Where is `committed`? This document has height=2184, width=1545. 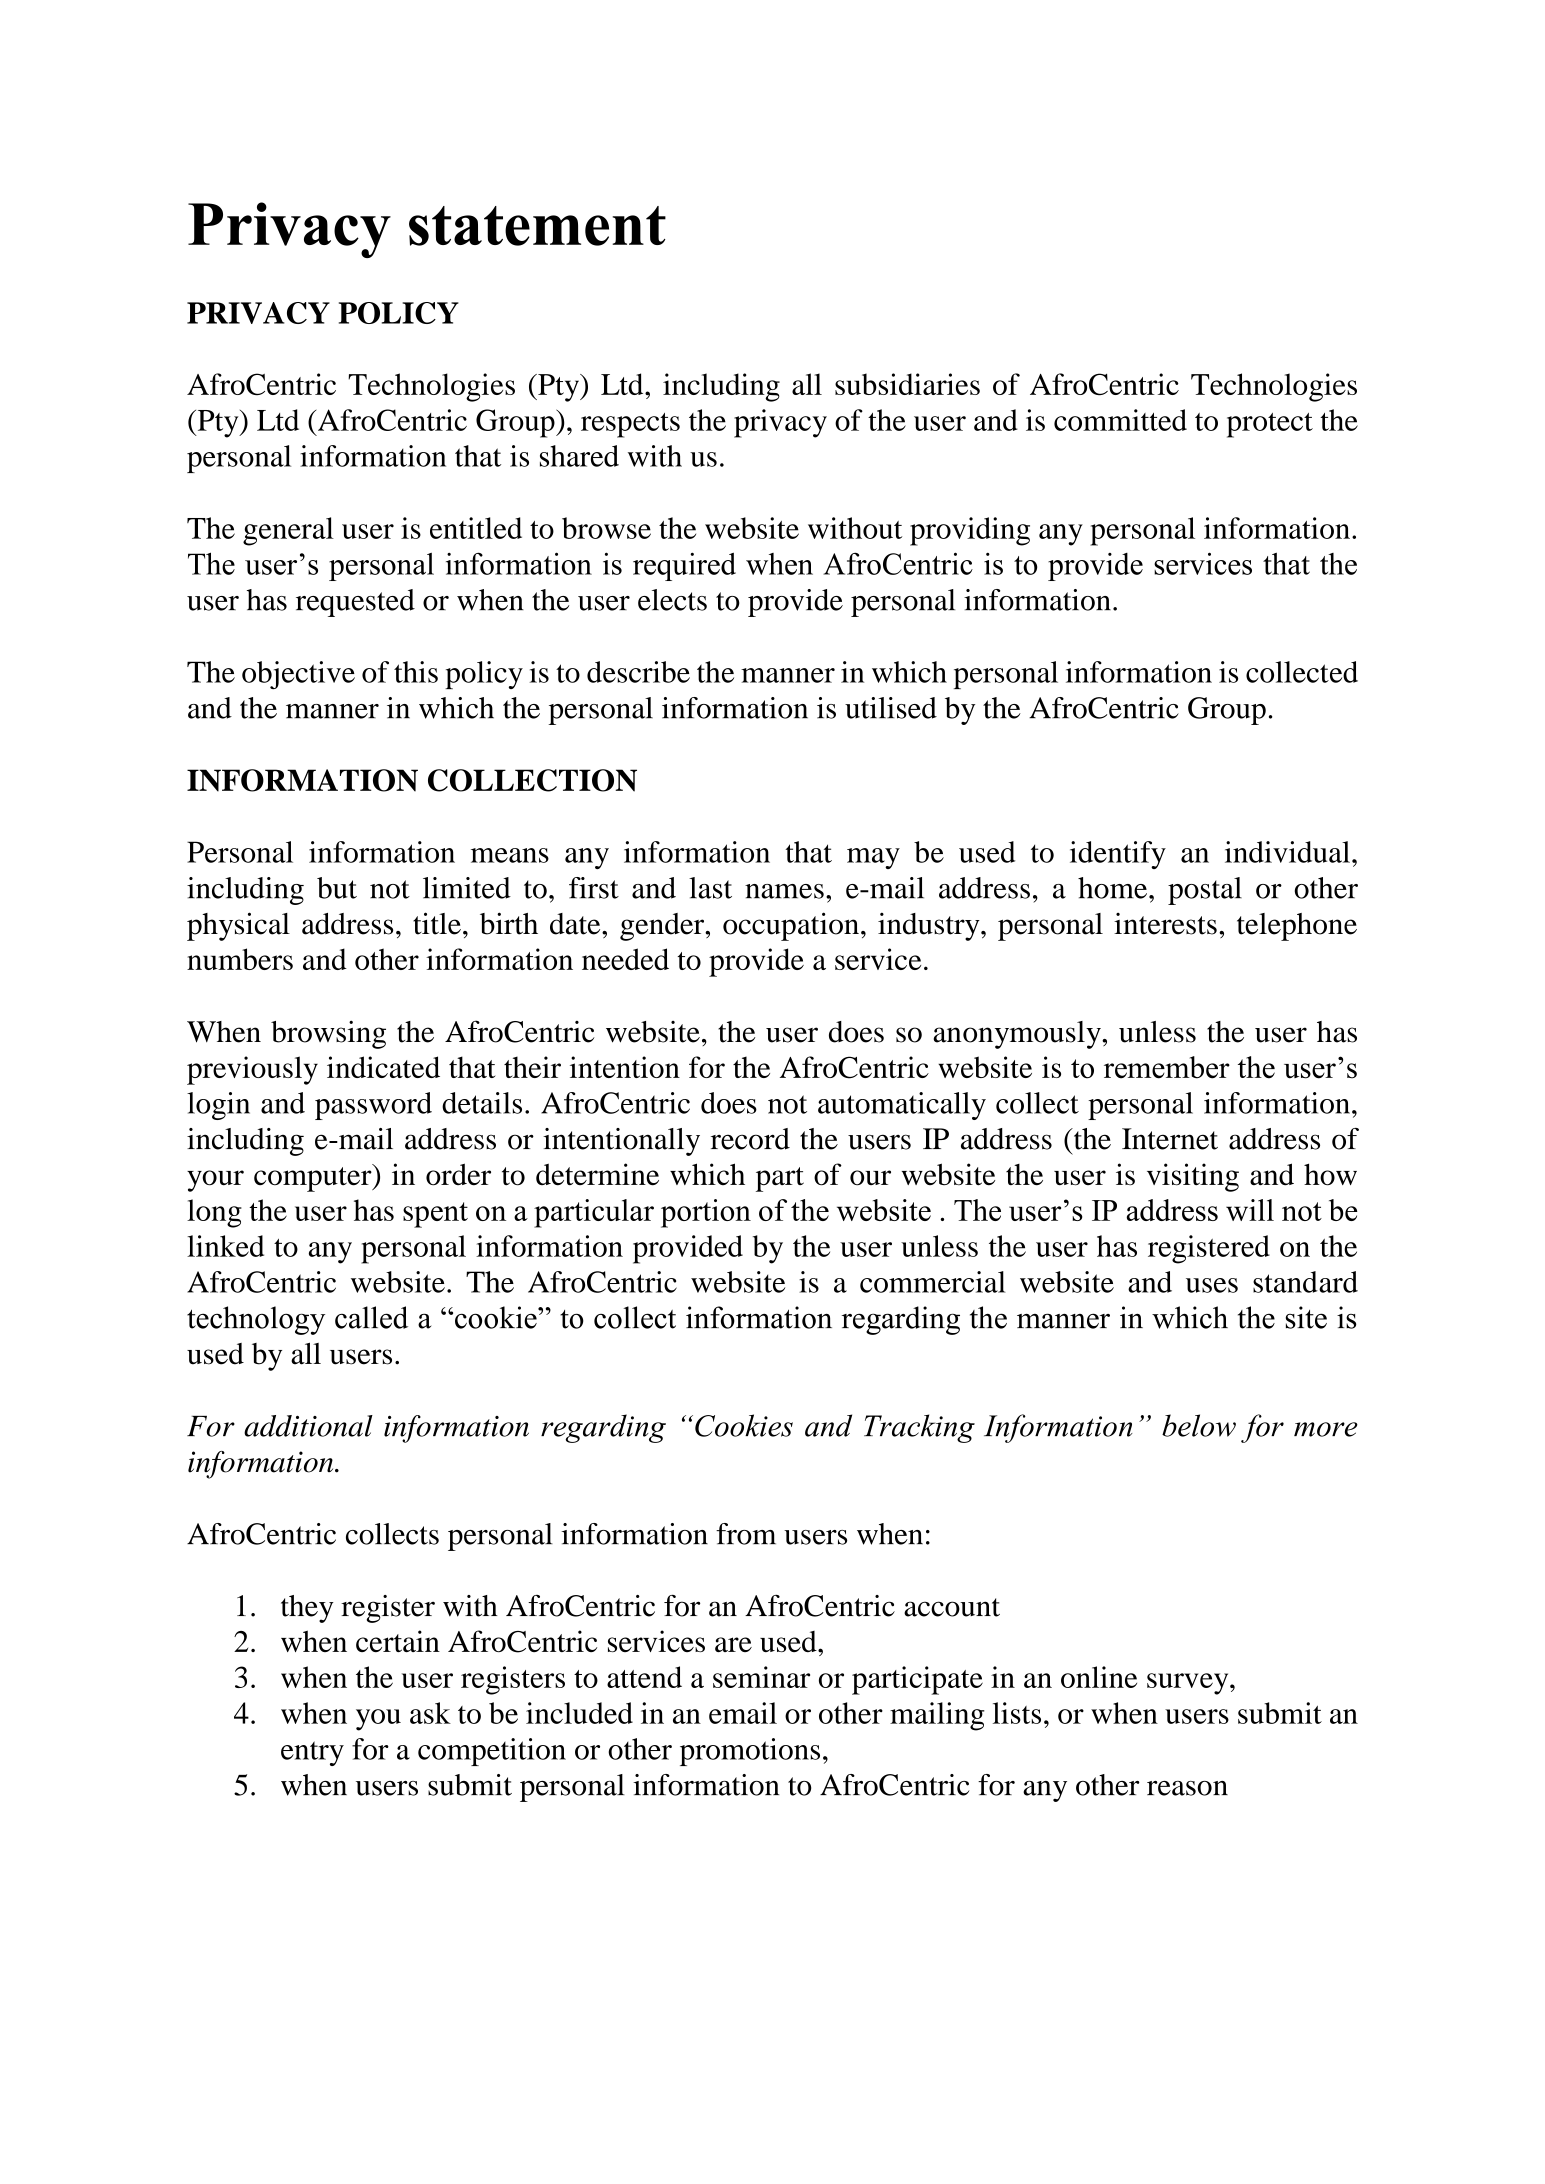
committed is located at coordinates (1120, 420).
